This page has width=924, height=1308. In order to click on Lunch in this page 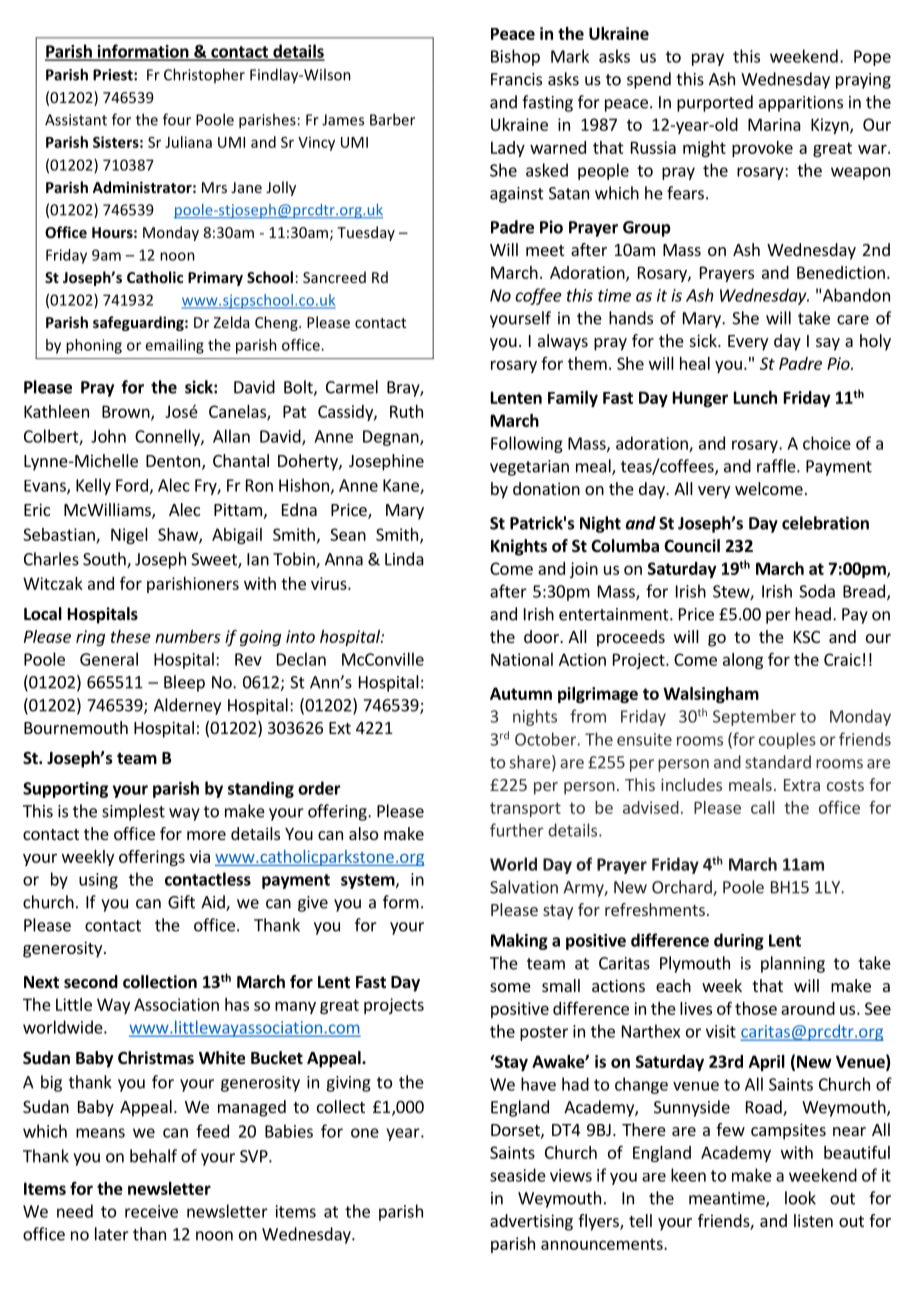, I will do `click(755, 397)`.
